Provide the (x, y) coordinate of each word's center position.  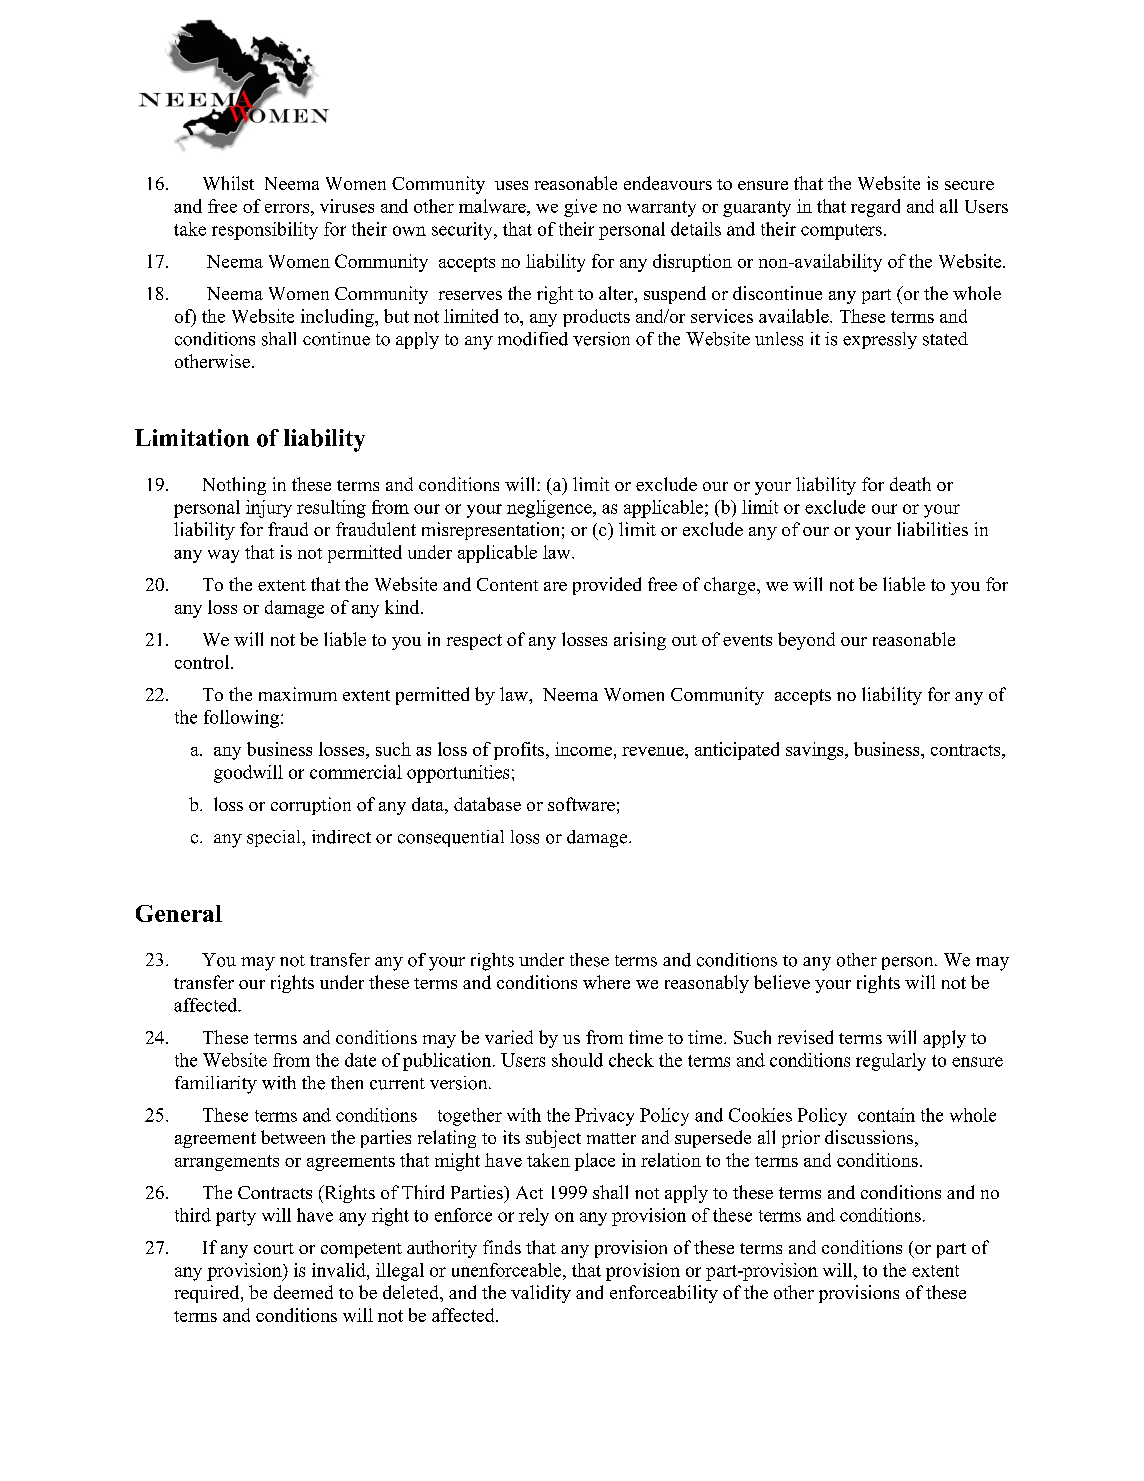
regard (875, 208)
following (241, 719)
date (360, 1060)
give (580, 208)
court (274, 1248)
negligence (550, 509)
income (583, 749)
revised (805, 1037)
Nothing (234, 486)
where (606, 982)
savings (816, 751)
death (910, 484)
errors (288, 208)
